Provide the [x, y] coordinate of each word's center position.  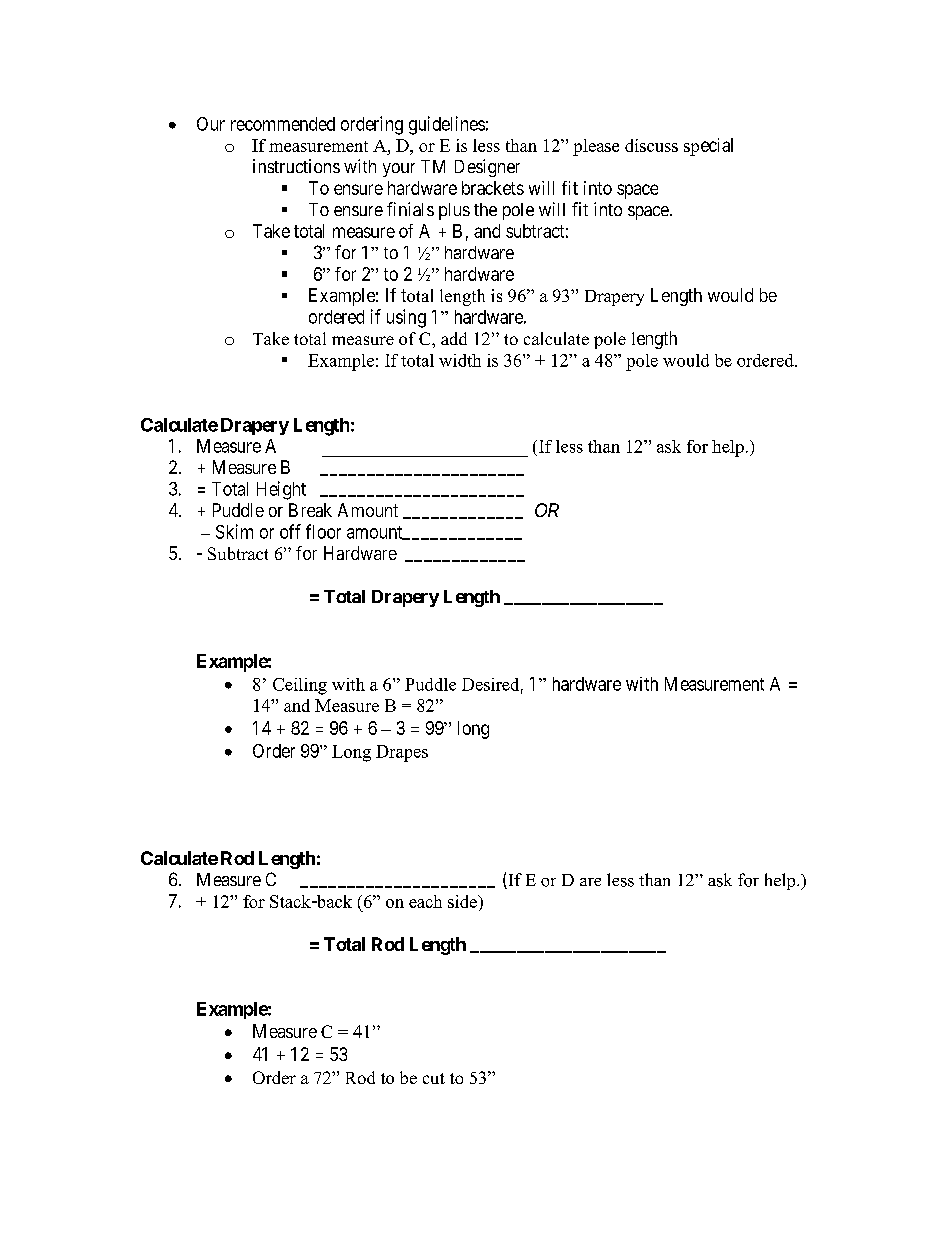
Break [310, 510]
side [463, 901]
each [425, 901]
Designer [487, 168]
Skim [234, 531]
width [460, 360]
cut [434, 1078]
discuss [651, 145]
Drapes [402, 753]
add [454, 338]
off [290, 531]
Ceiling [300, 686]
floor [323, 531]
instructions [296, 166]
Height [281, 490]
